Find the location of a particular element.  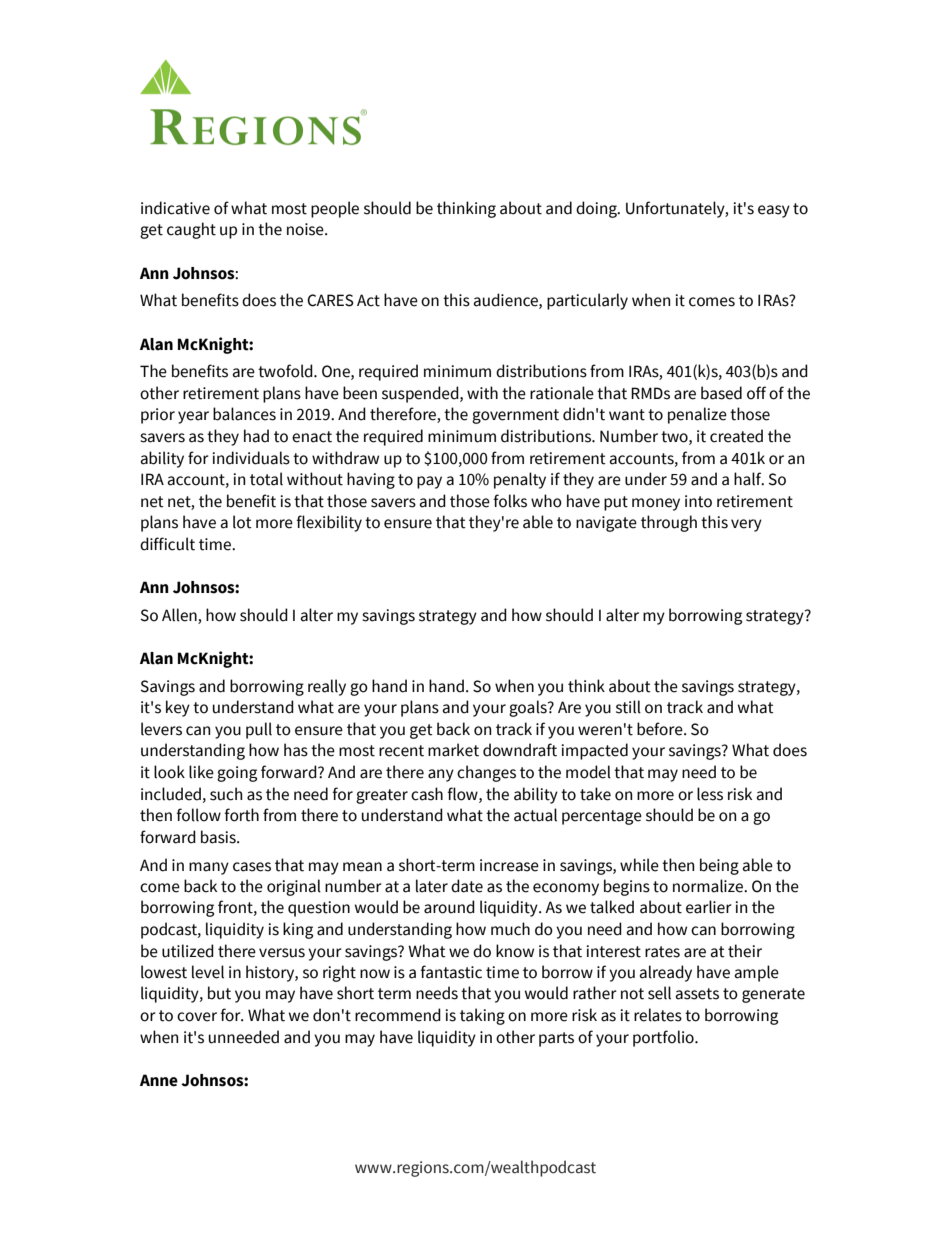

Allen is located at coordinates (180, 616).
